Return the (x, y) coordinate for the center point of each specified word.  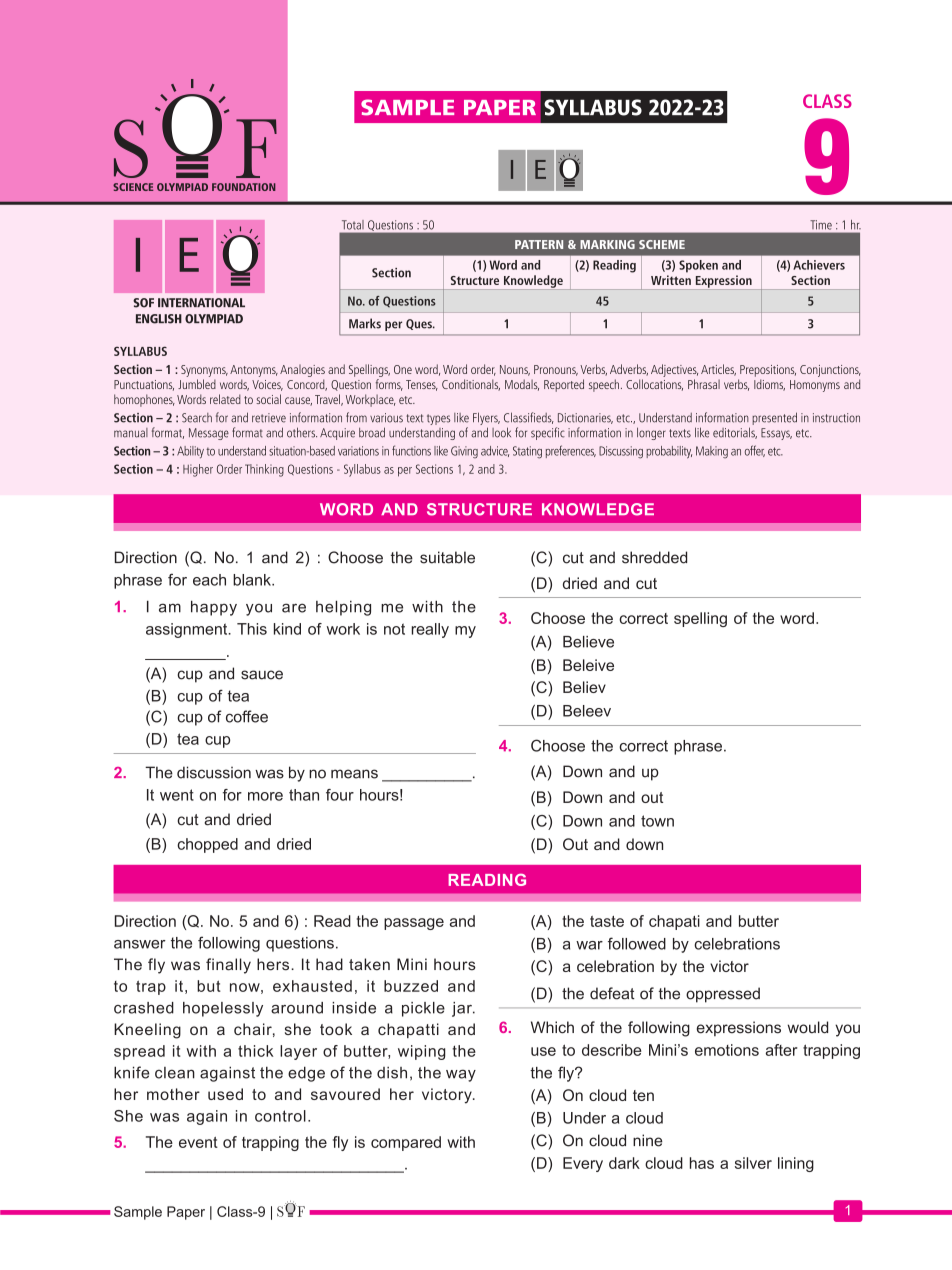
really (430, 630)
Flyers (486, 420)
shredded (654, 557)
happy (214, 608)
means (354, 774)
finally (228, 966)
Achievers (819, 265)
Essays (776, 434)
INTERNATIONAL (201, 303)
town (657, 821)
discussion (214, 772)
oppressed (723, 995)
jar (463, 1009)
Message (209, 434)
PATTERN (539, 244)
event (198, 1142)
